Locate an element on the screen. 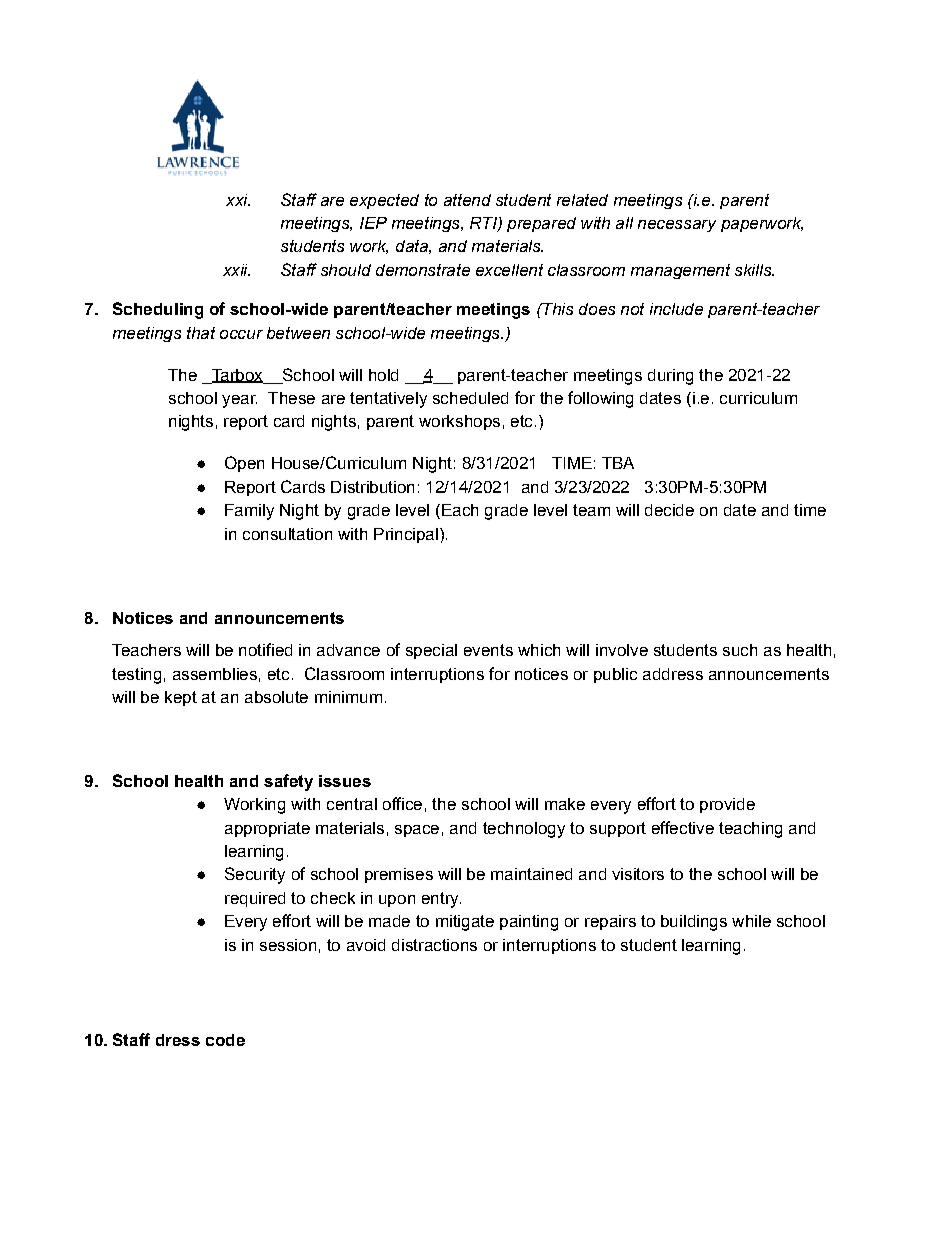 Image resolution: width=952 pixels, height=1233 pixels. scheduled is located at coordinates (470, 398).
